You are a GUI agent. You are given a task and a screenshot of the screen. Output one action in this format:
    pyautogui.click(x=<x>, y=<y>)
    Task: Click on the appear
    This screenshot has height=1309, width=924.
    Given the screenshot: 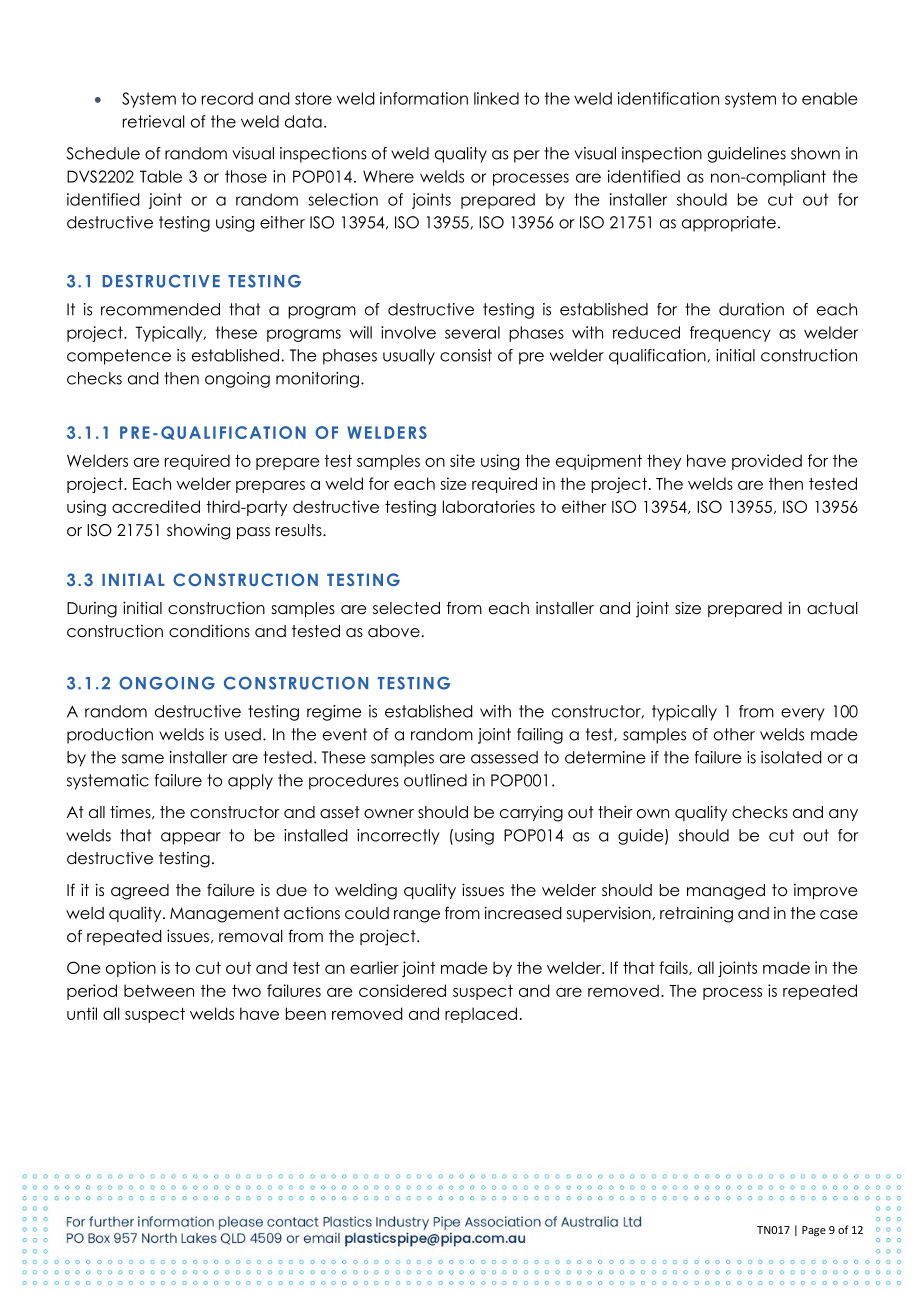 What is the action you would take?
    pyautogui.click(x=191, y=838)
